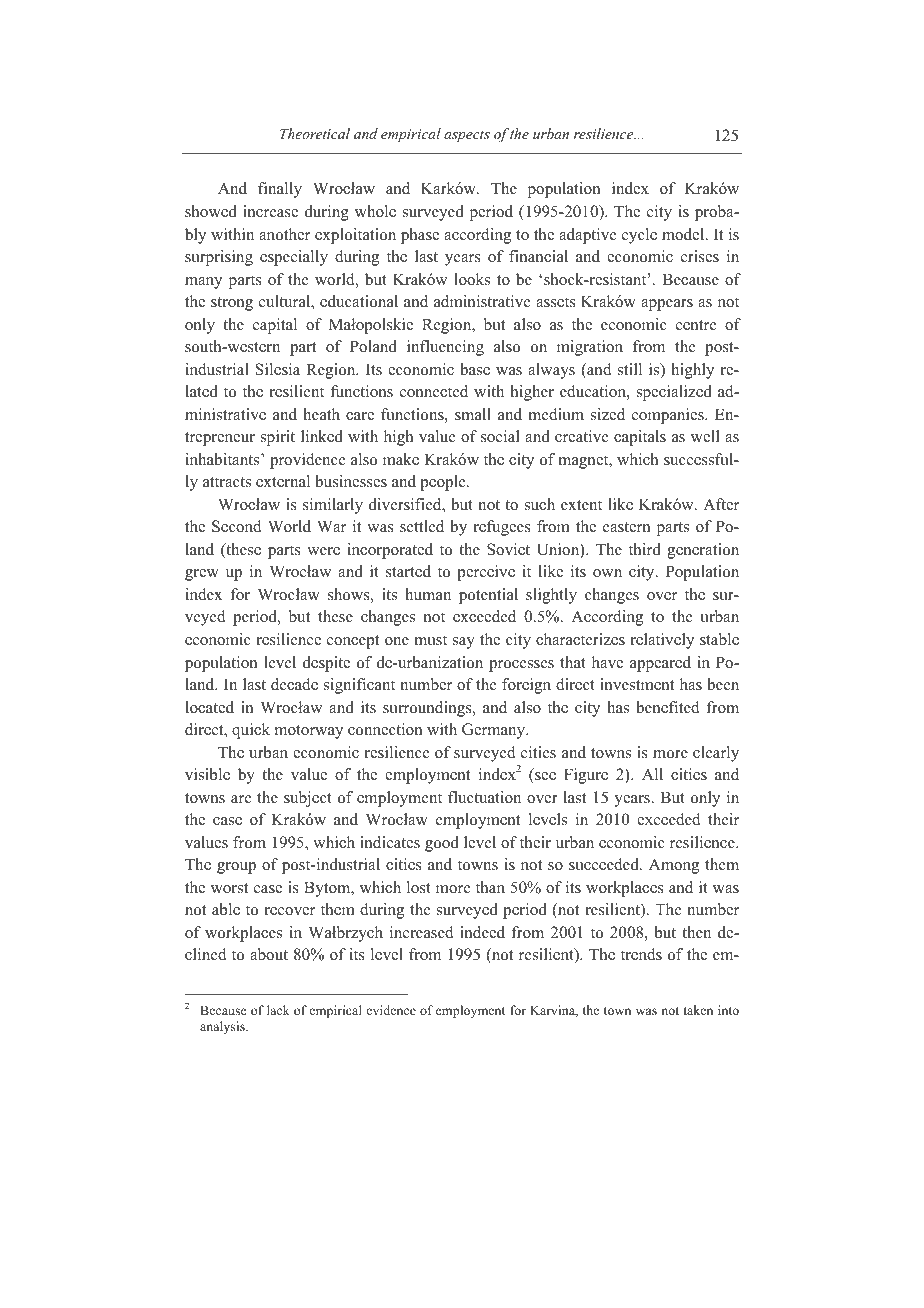  What do you see at coordinates (391, 1010) in the page?
I see `evidence` at bounding box center [391, 1010].
